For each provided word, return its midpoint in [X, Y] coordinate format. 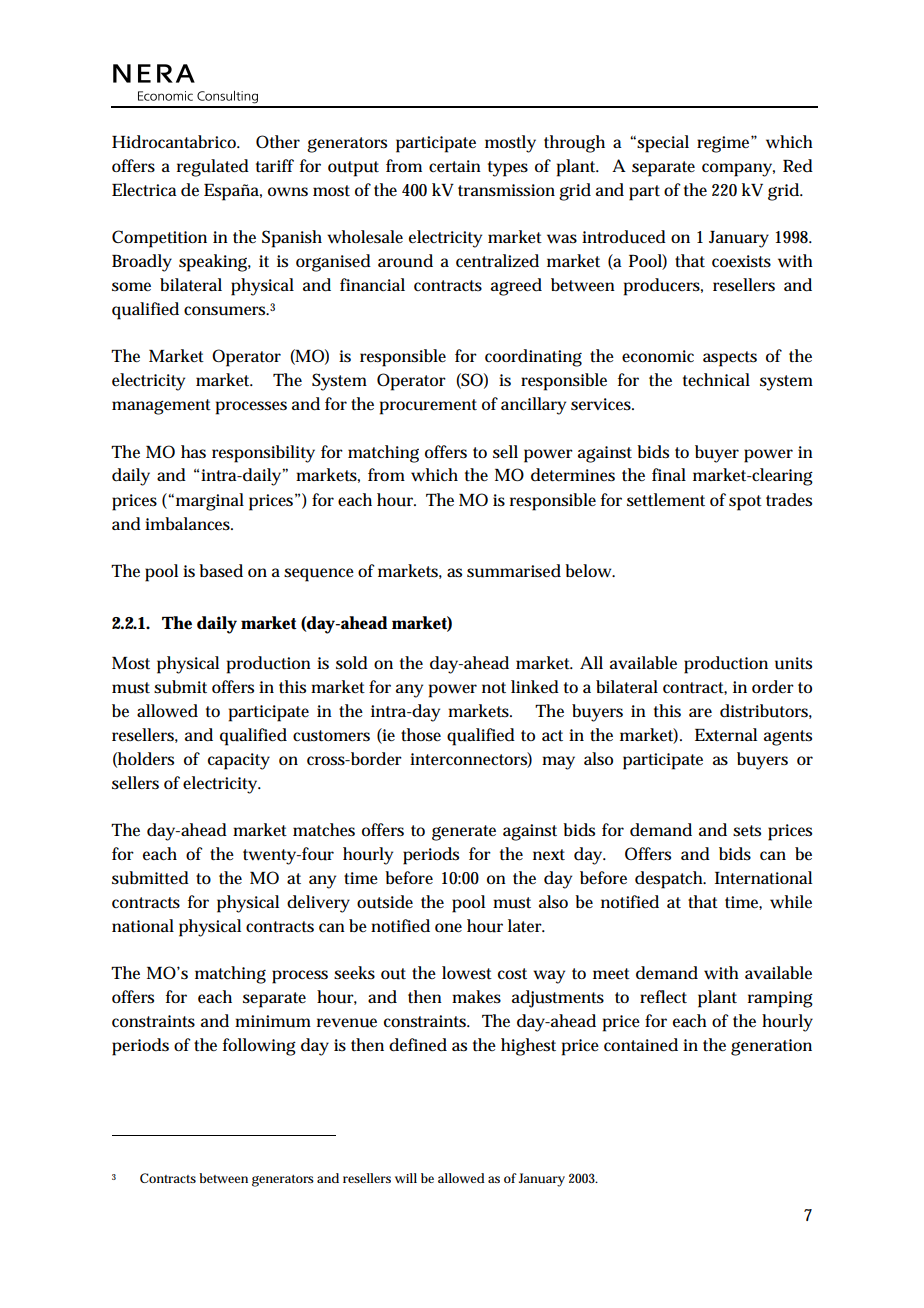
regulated [213, 168]
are [700, 712]
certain [455, 166]
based [221, 571]
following [259, 1047]
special [663, 144]
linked [535, 687]
